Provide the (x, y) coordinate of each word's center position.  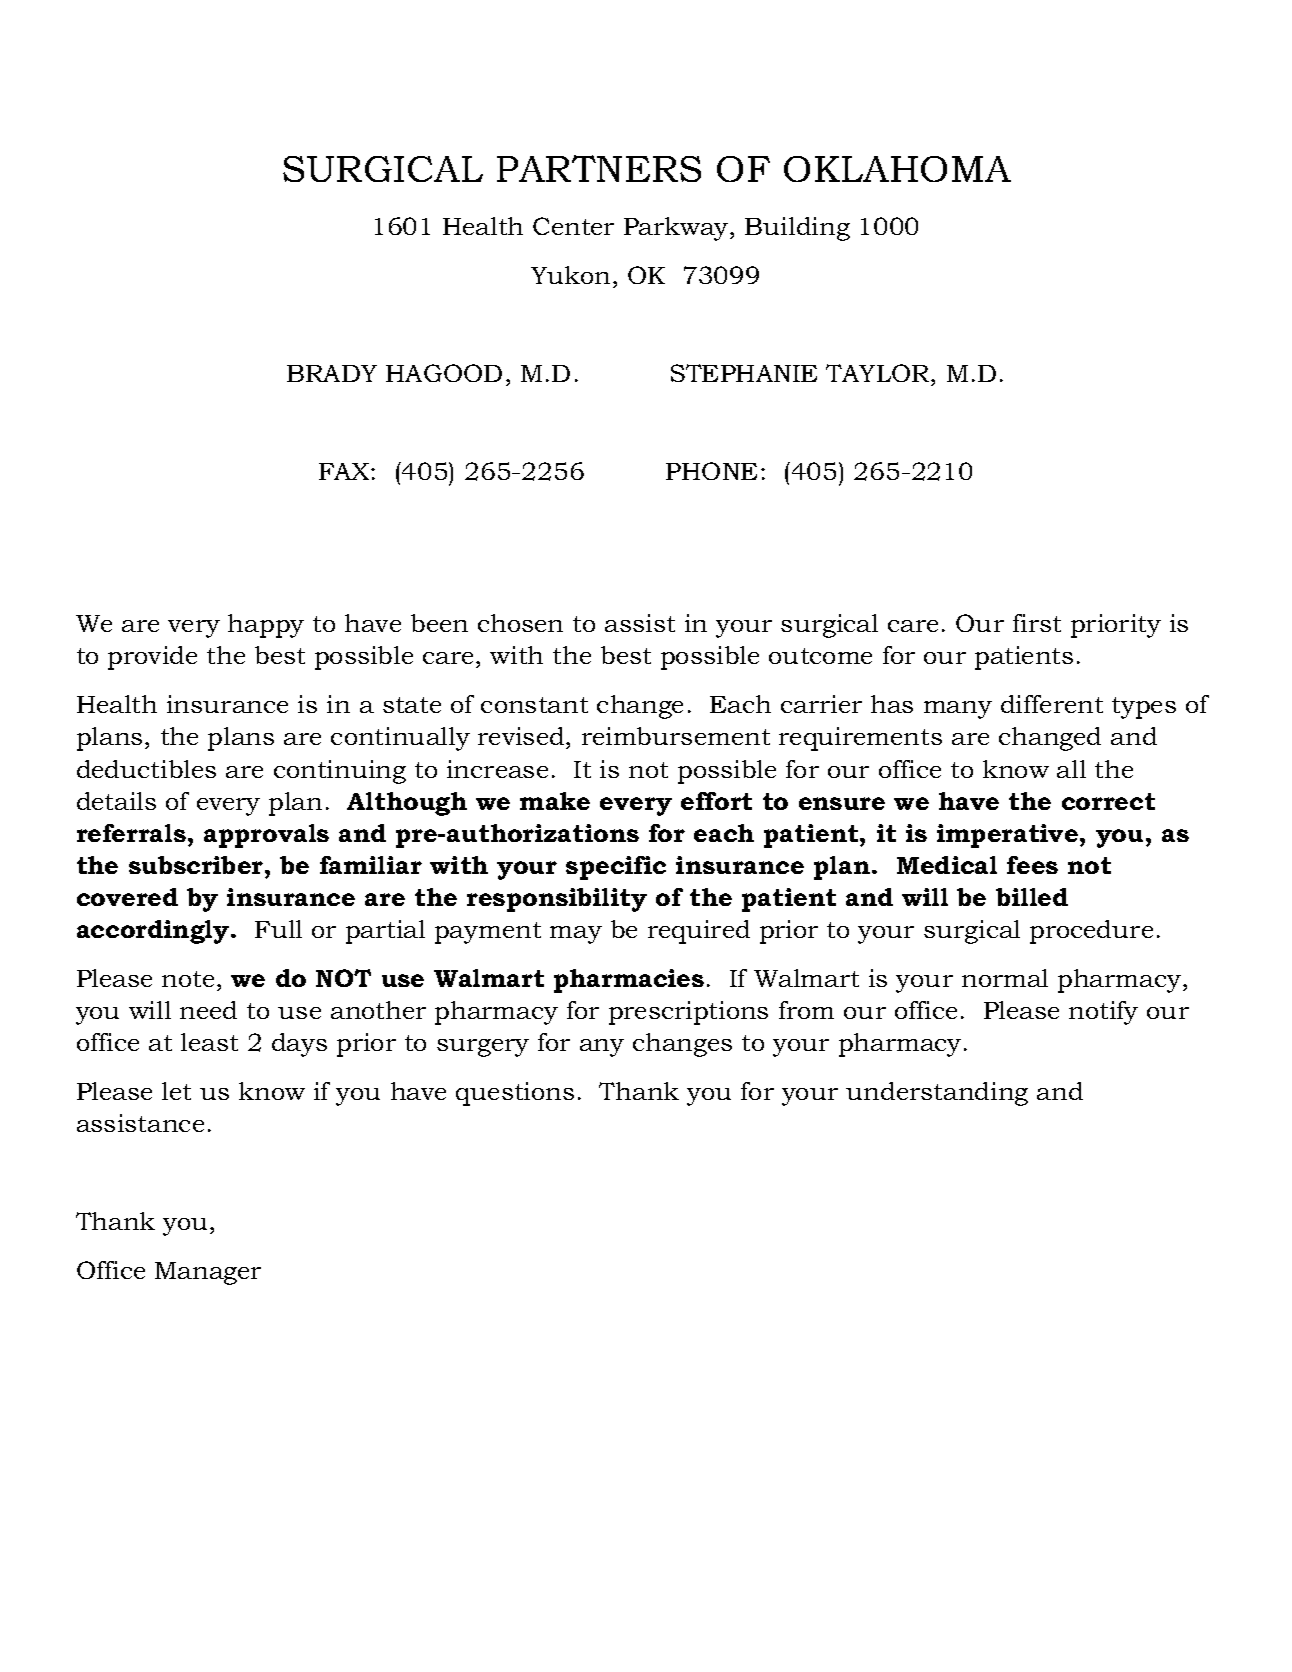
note (188, 979)
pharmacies (629, 981)
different (1052, 704)
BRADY (332, 373)
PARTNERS (599, 168)
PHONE (711, 471)
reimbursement (676, 736)
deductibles (146, 769)
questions (515, 1094)
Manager (208, 1273)
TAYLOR (879, 373)
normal (1005, 978)
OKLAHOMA (897, 169)
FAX (345, 471)
